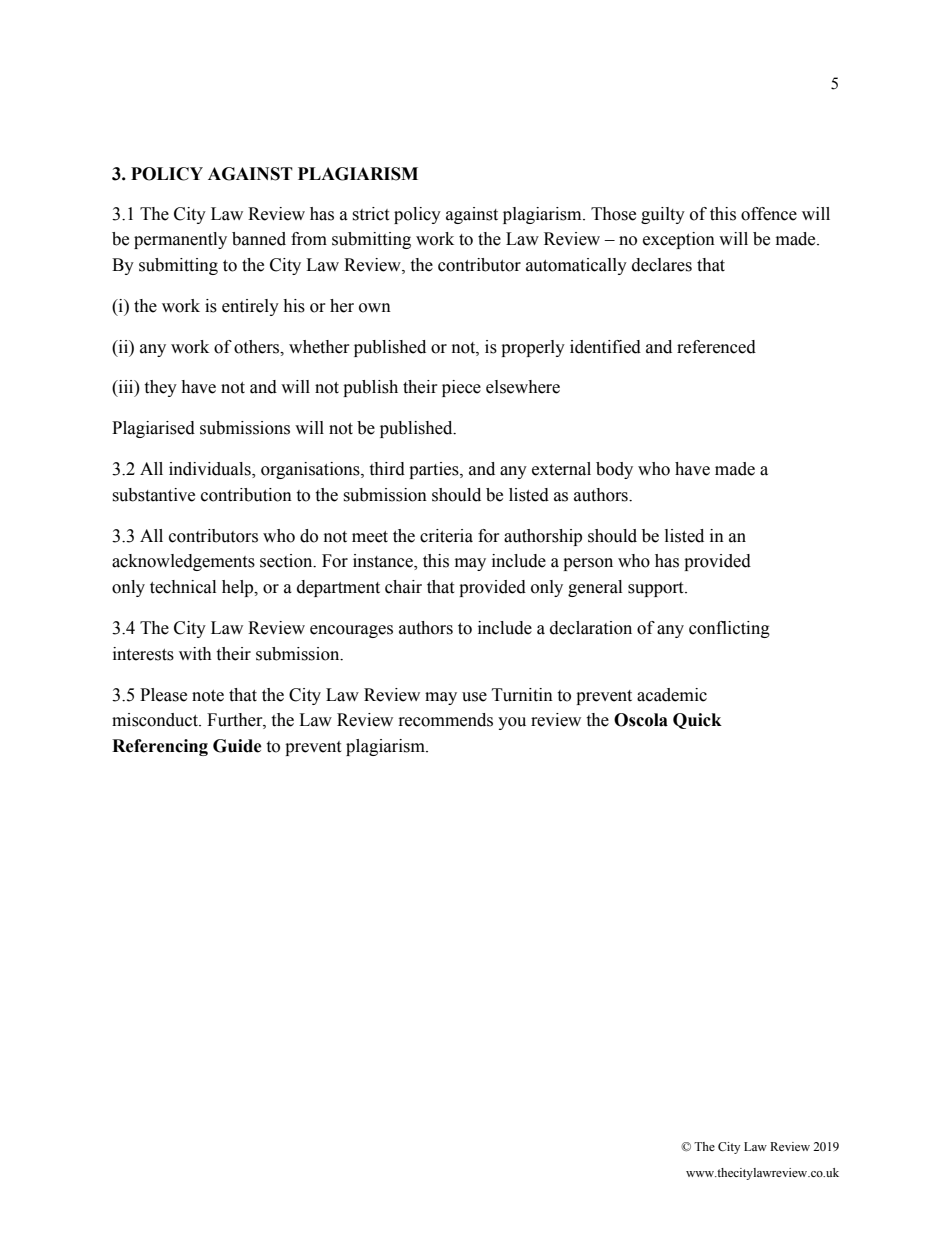 This document has height=1233, width=952. What do you see at coordinates (237, 746) in the document?
I see `Guide` at bounding box center [237, 746].
